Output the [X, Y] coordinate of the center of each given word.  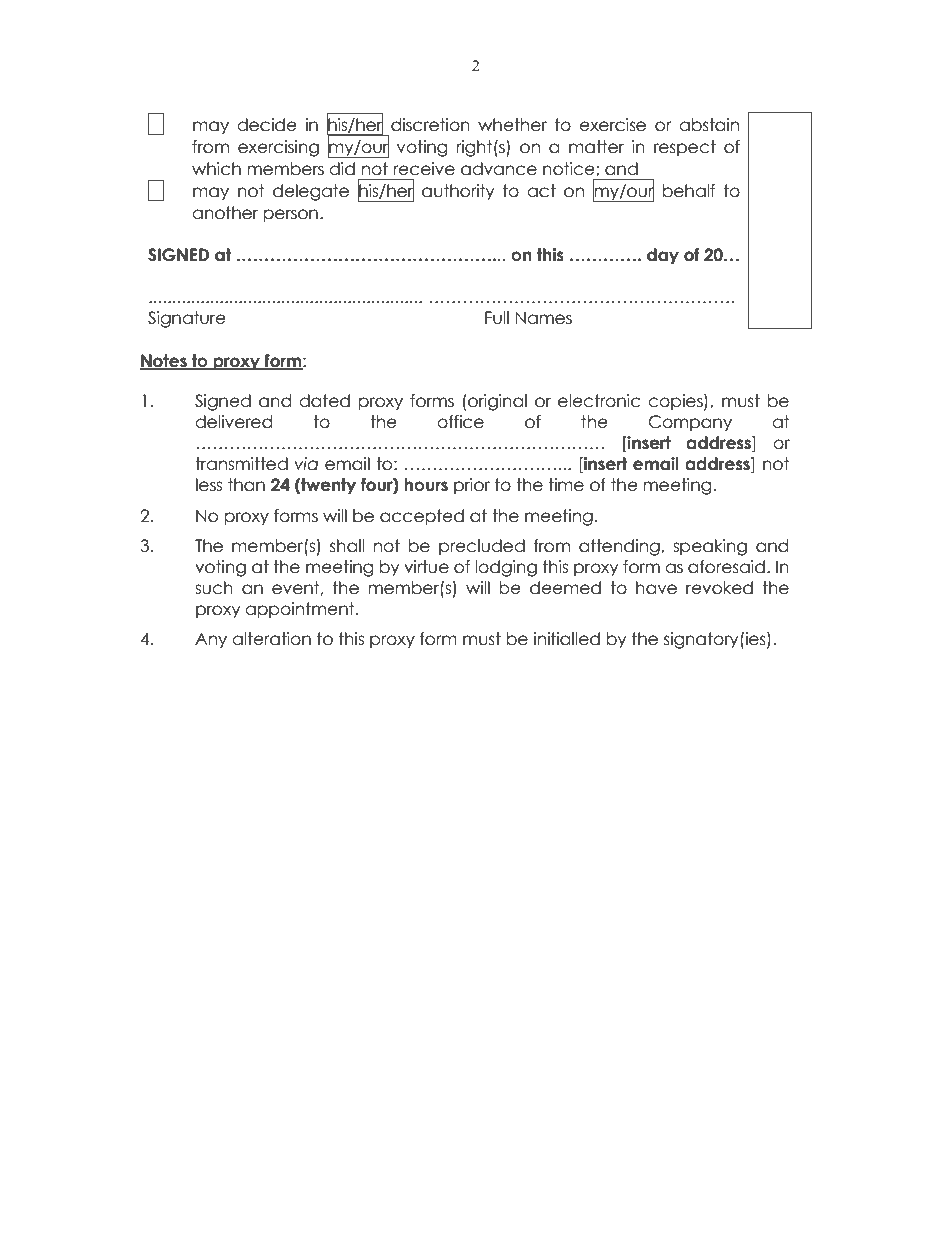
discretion [430, 125]
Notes [164, 361]
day [663, 256]
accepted [422, 517]
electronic [599, 401]
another [225, 213]
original [496, 402]
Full [497, 318]
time [566, 485]
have [656, 588]
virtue [426, 567]
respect [685, 148]
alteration [271, 639]
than [246, 485]
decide [267, 125]
